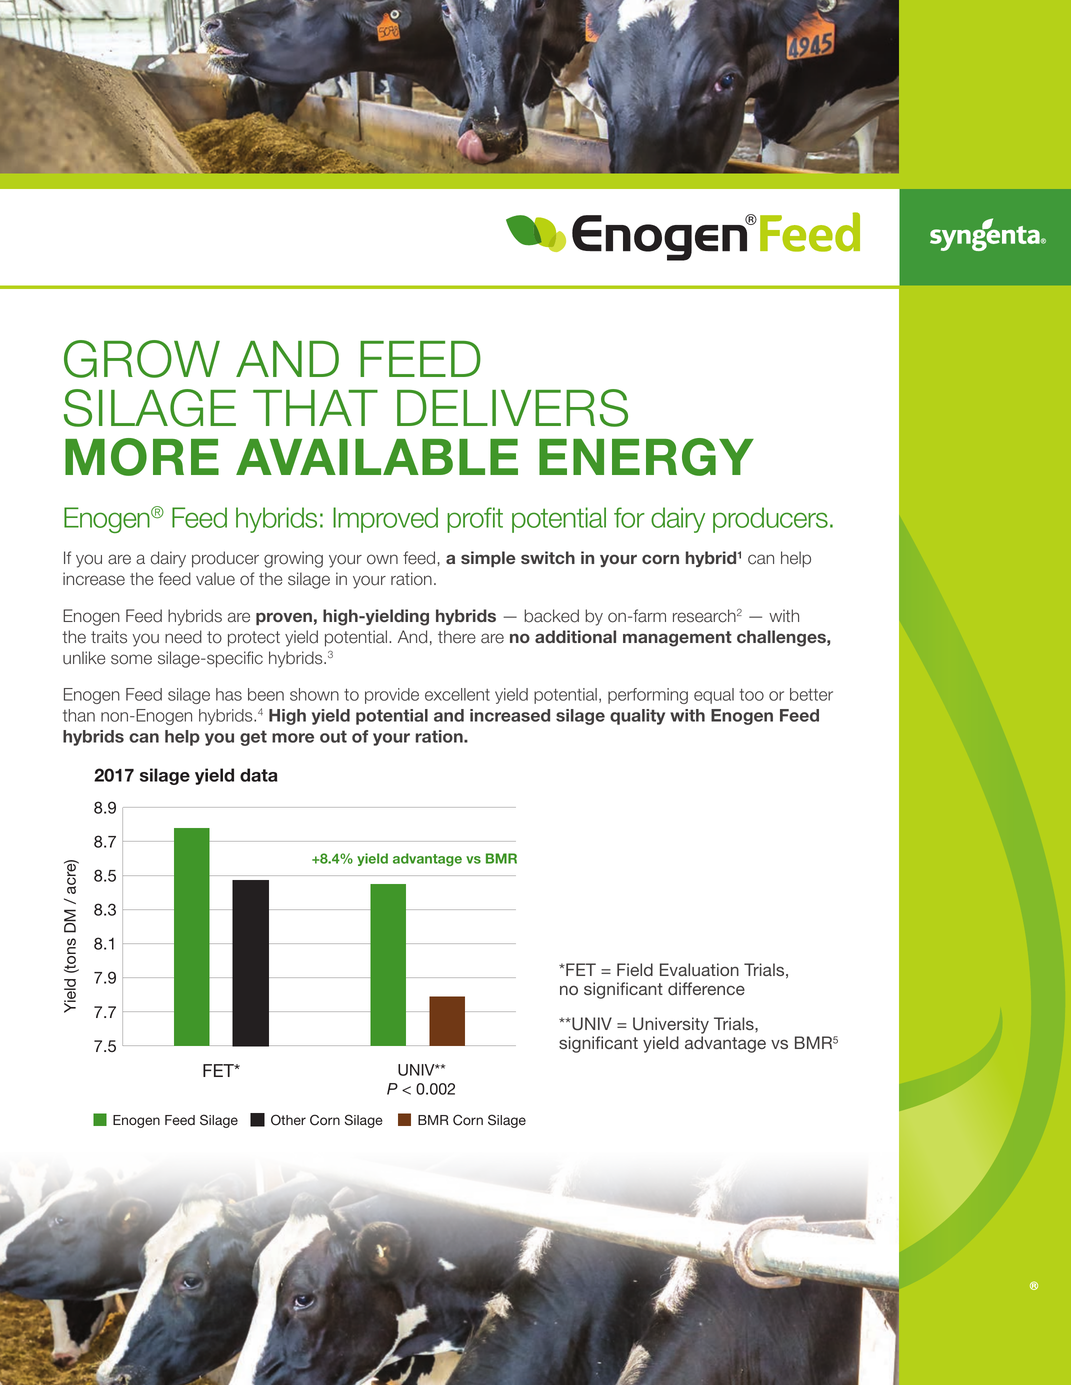  I want to click on difference, so click(706, 988).
